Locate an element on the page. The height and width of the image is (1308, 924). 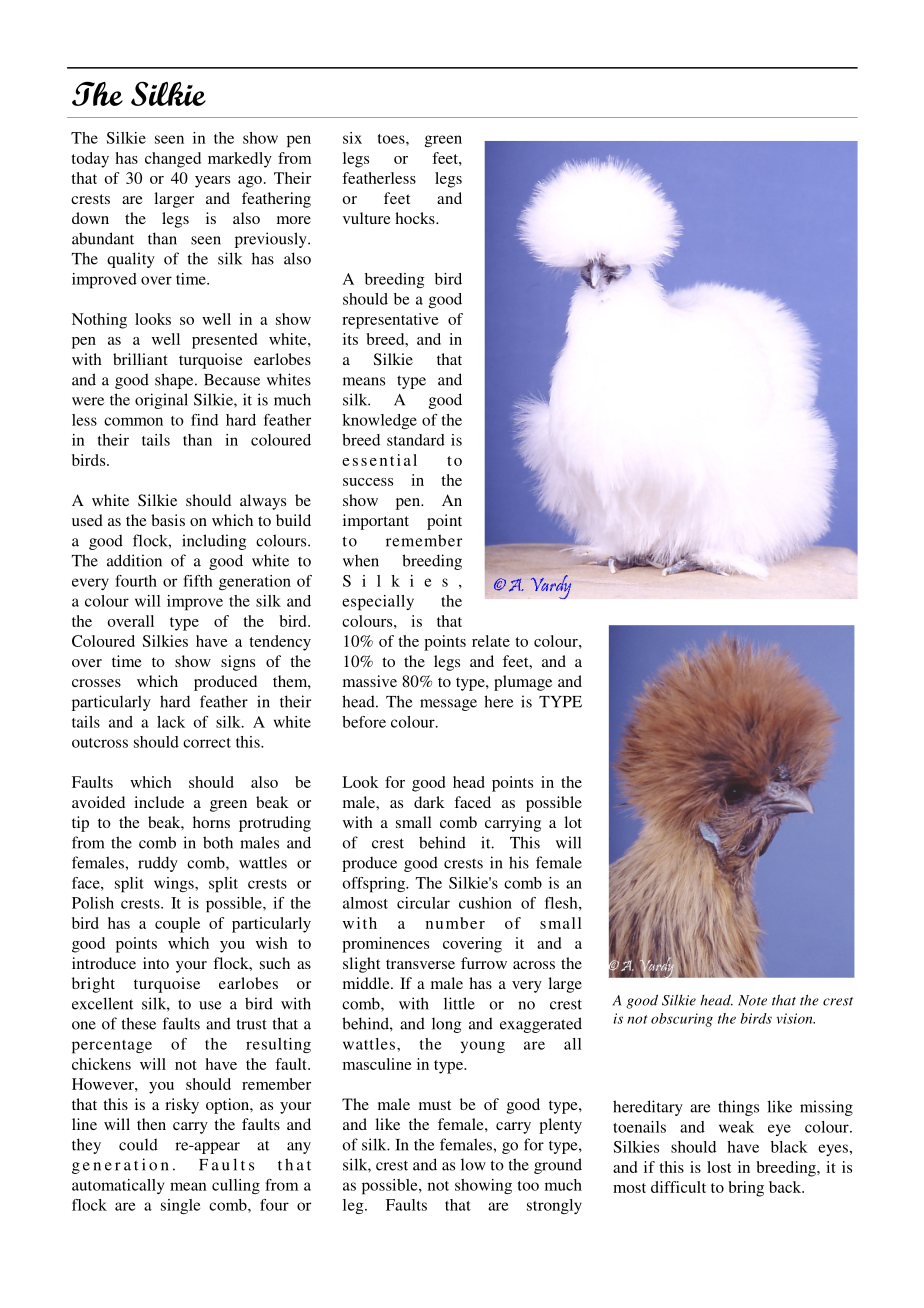
six is located at coordinates (352, 138).
